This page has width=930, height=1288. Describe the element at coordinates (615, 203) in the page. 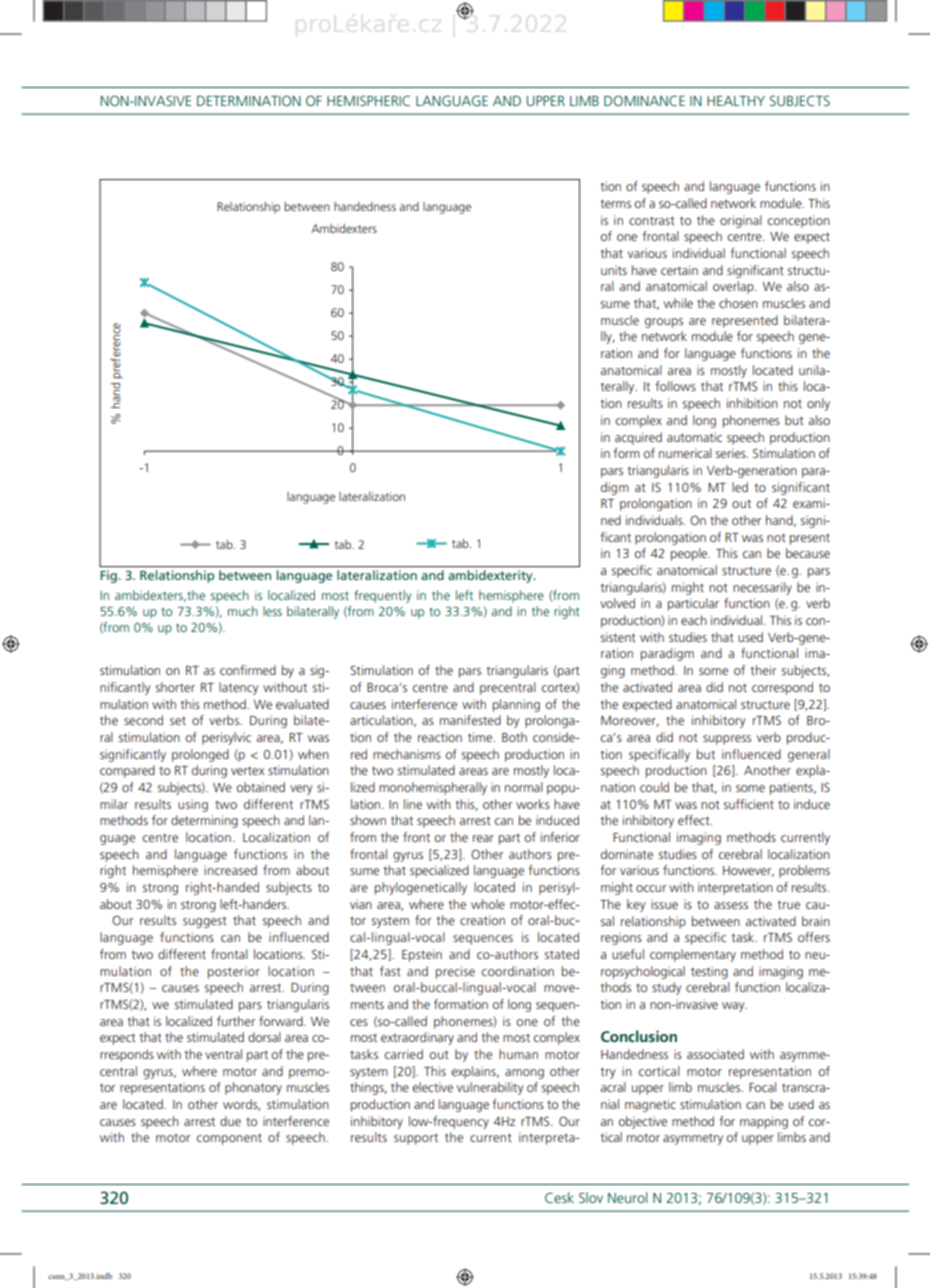

I see `terms` at that location.
